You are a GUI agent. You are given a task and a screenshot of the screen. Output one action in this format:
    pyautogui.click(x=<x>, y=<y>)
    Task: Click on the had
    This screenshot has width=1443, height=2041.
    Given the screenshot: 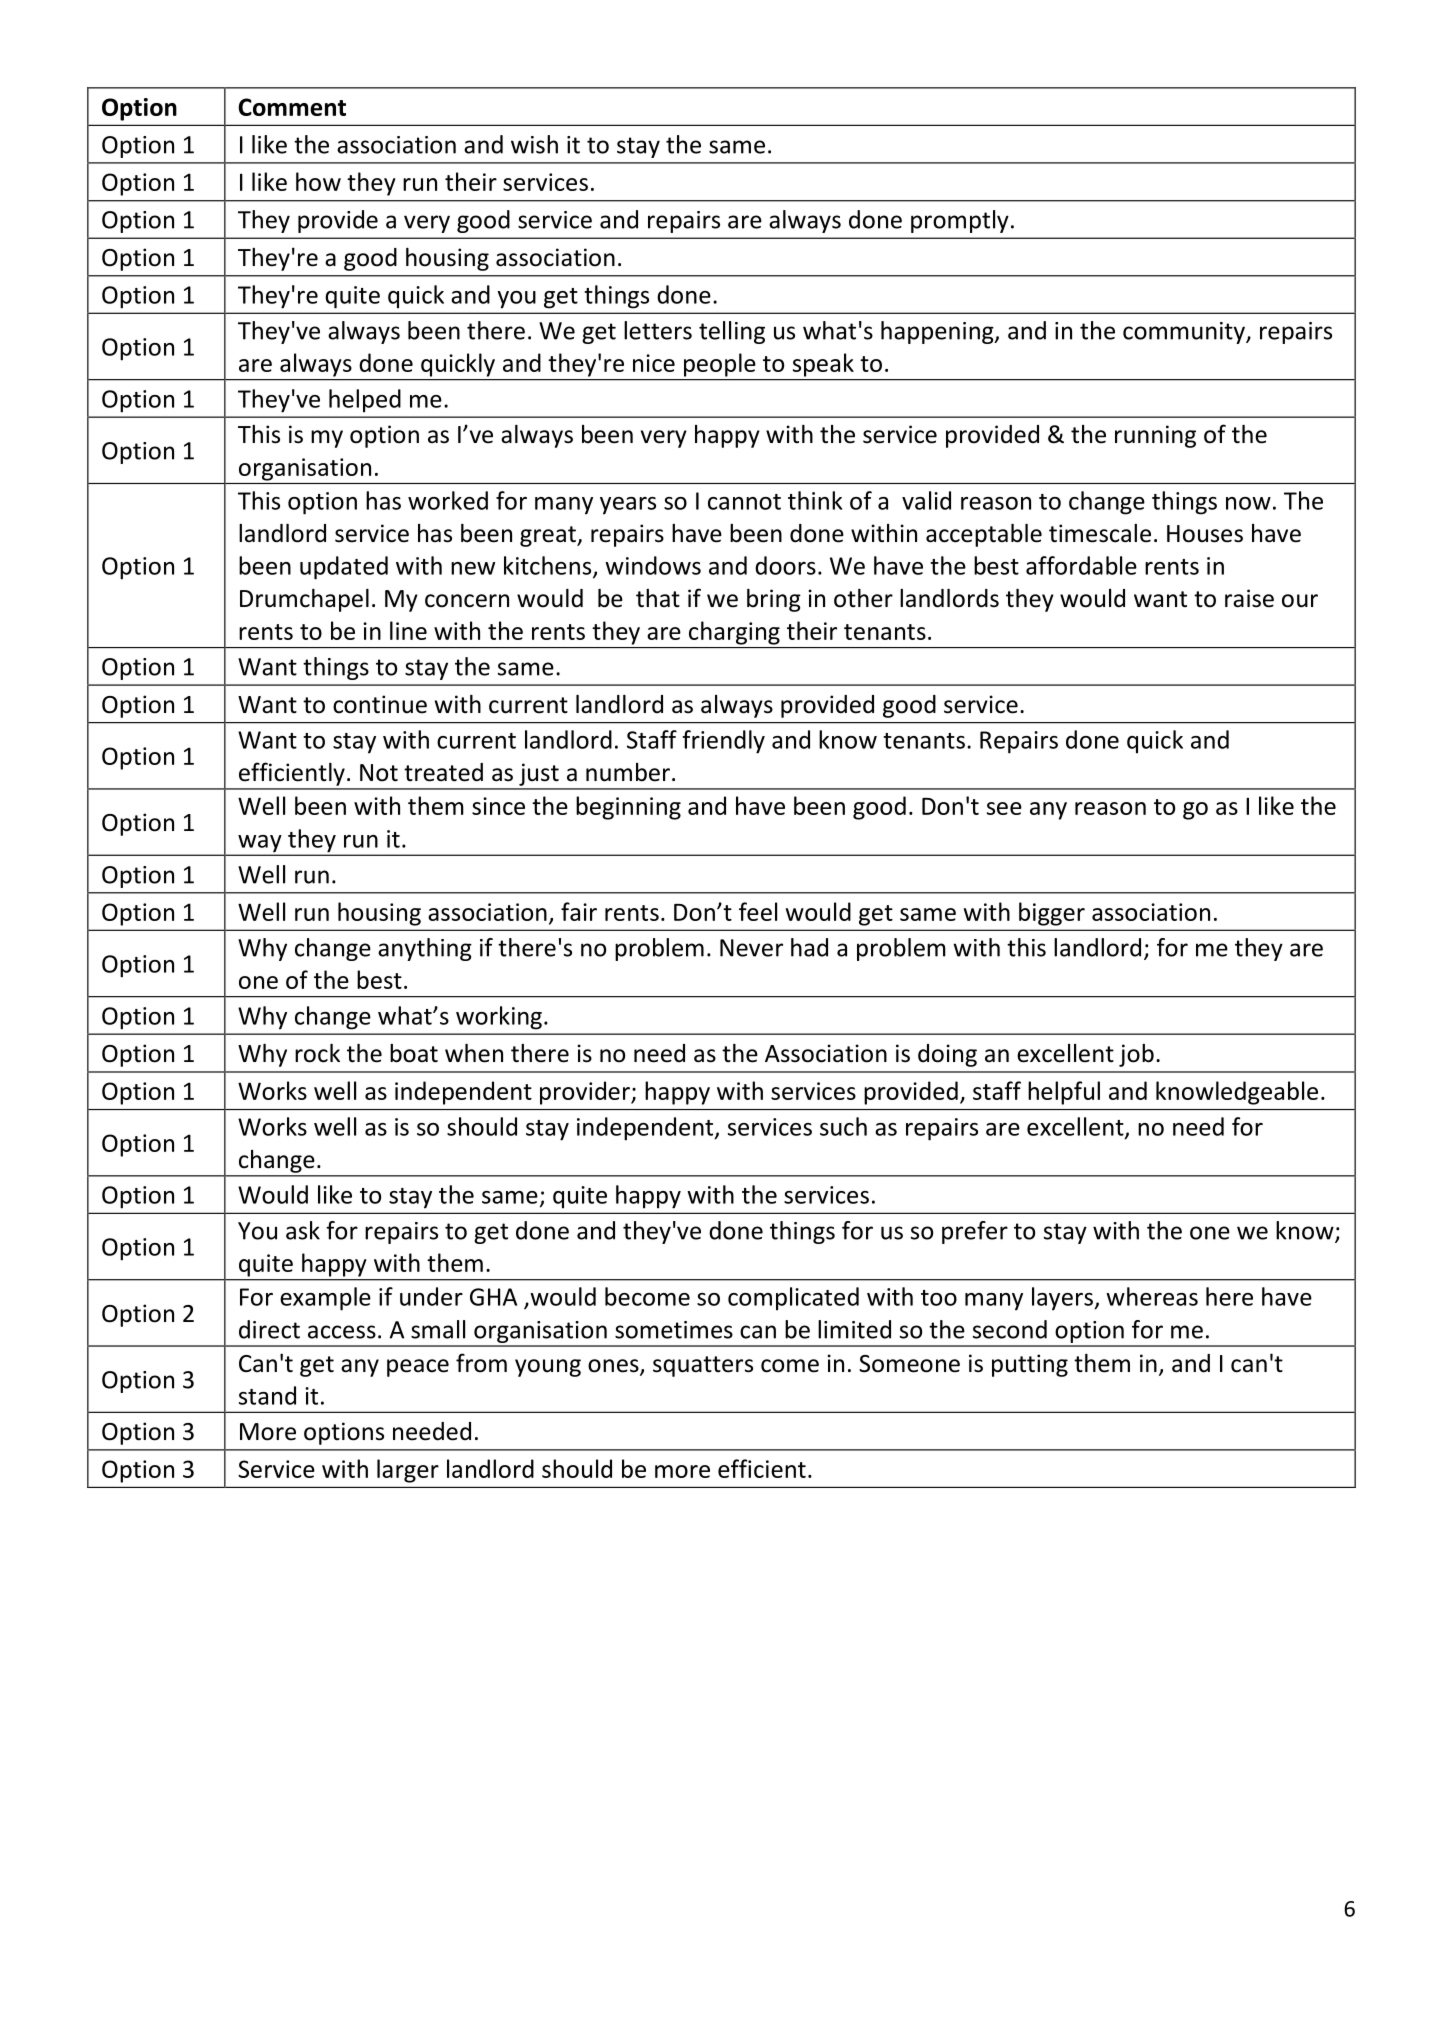 What is the action you would take?
    pyautogui.click(x=809, y=947)
